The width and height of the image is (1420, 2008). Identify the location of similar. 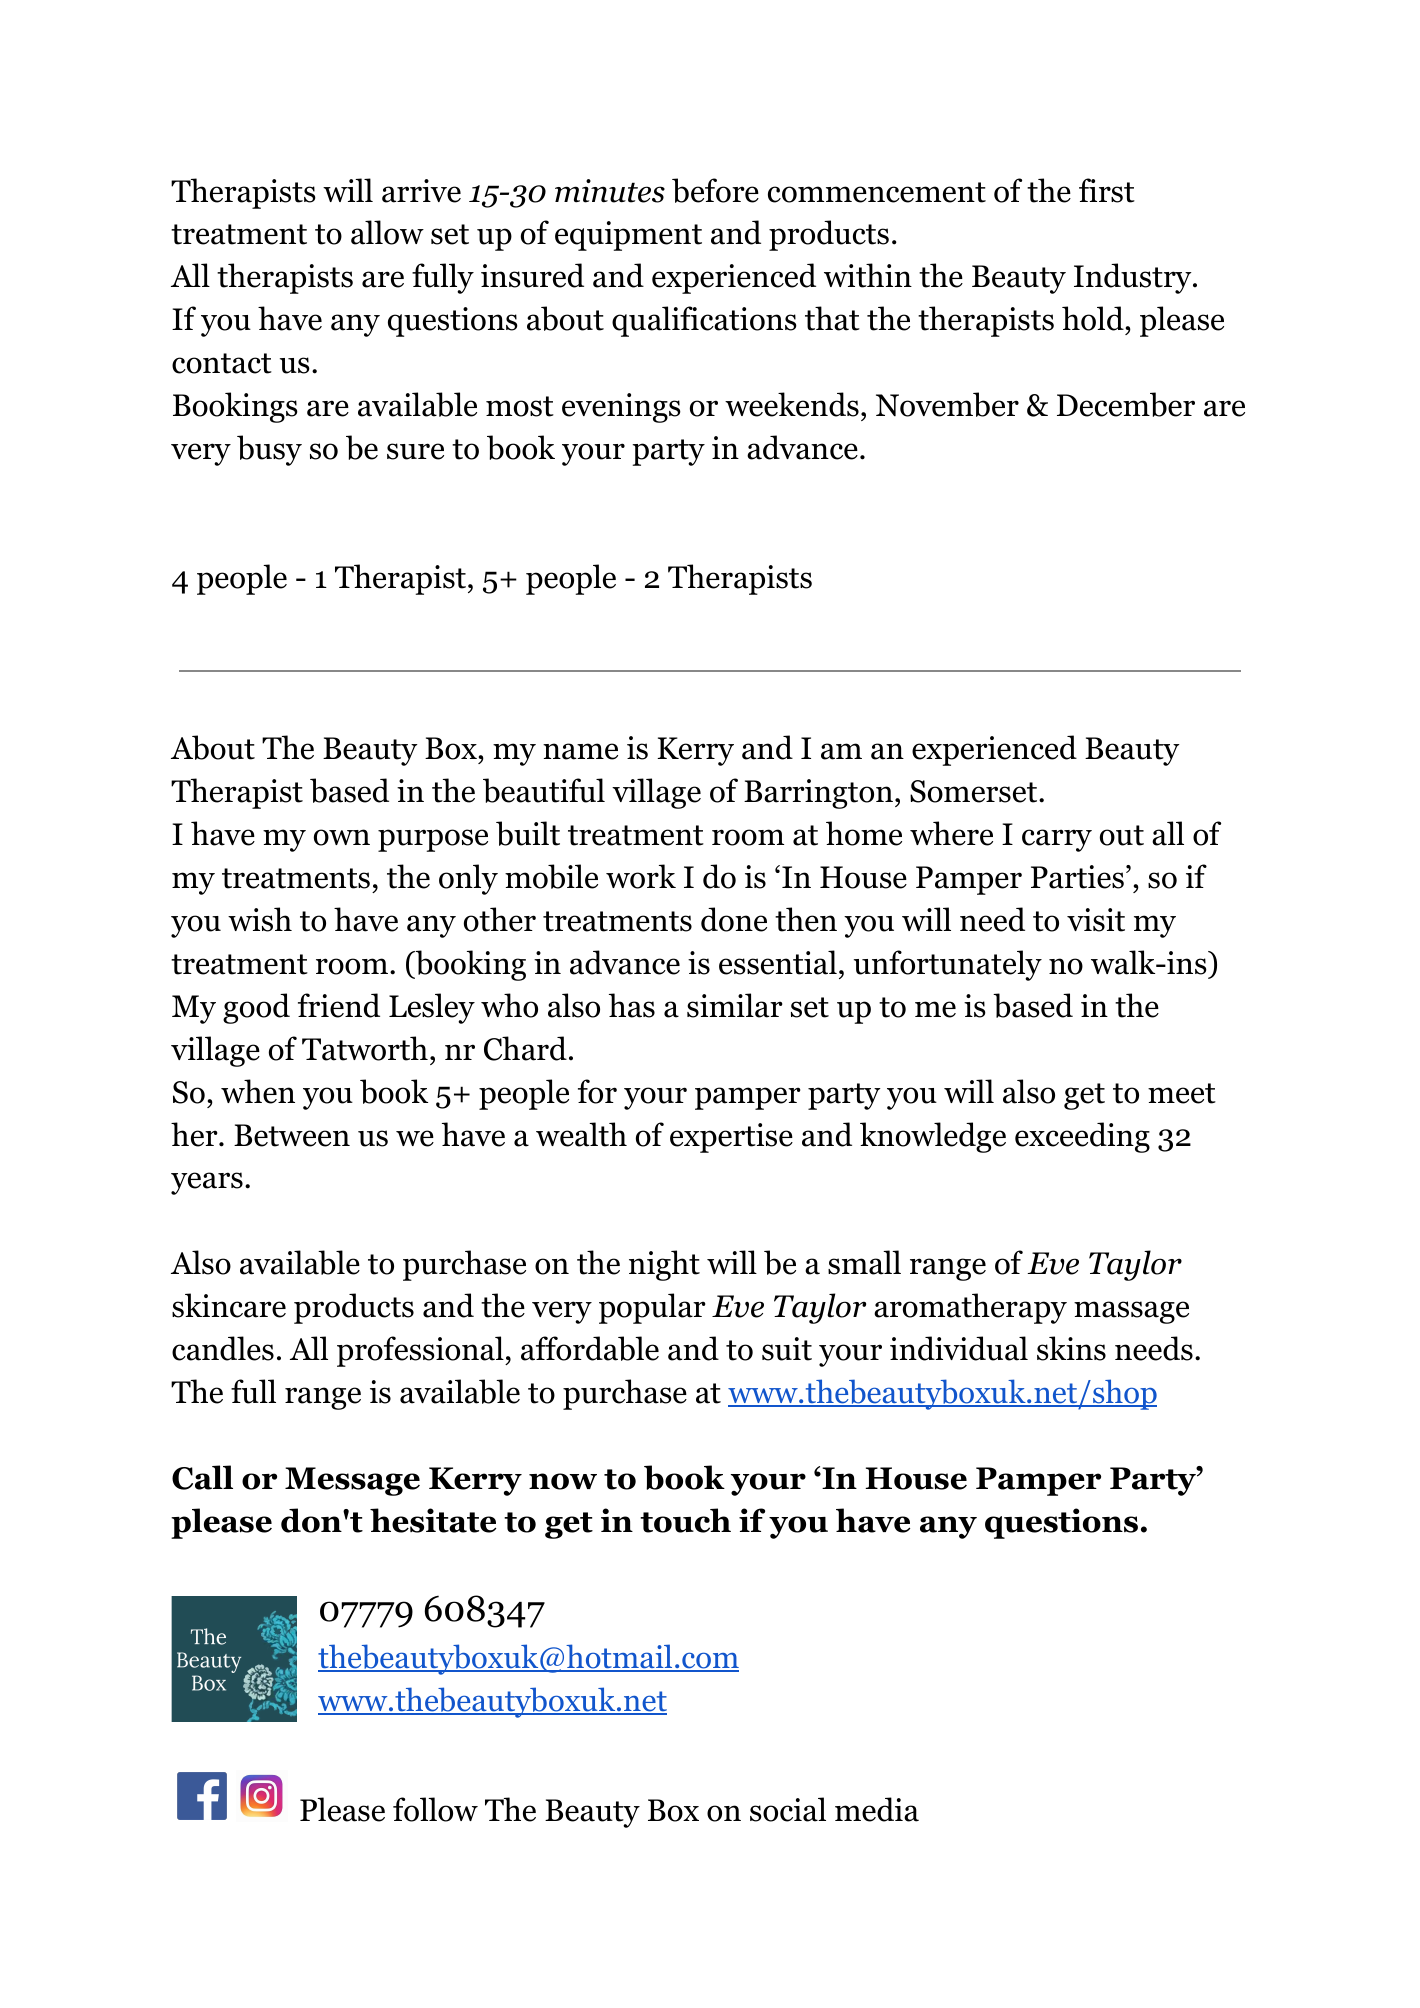
(734, 1005).
